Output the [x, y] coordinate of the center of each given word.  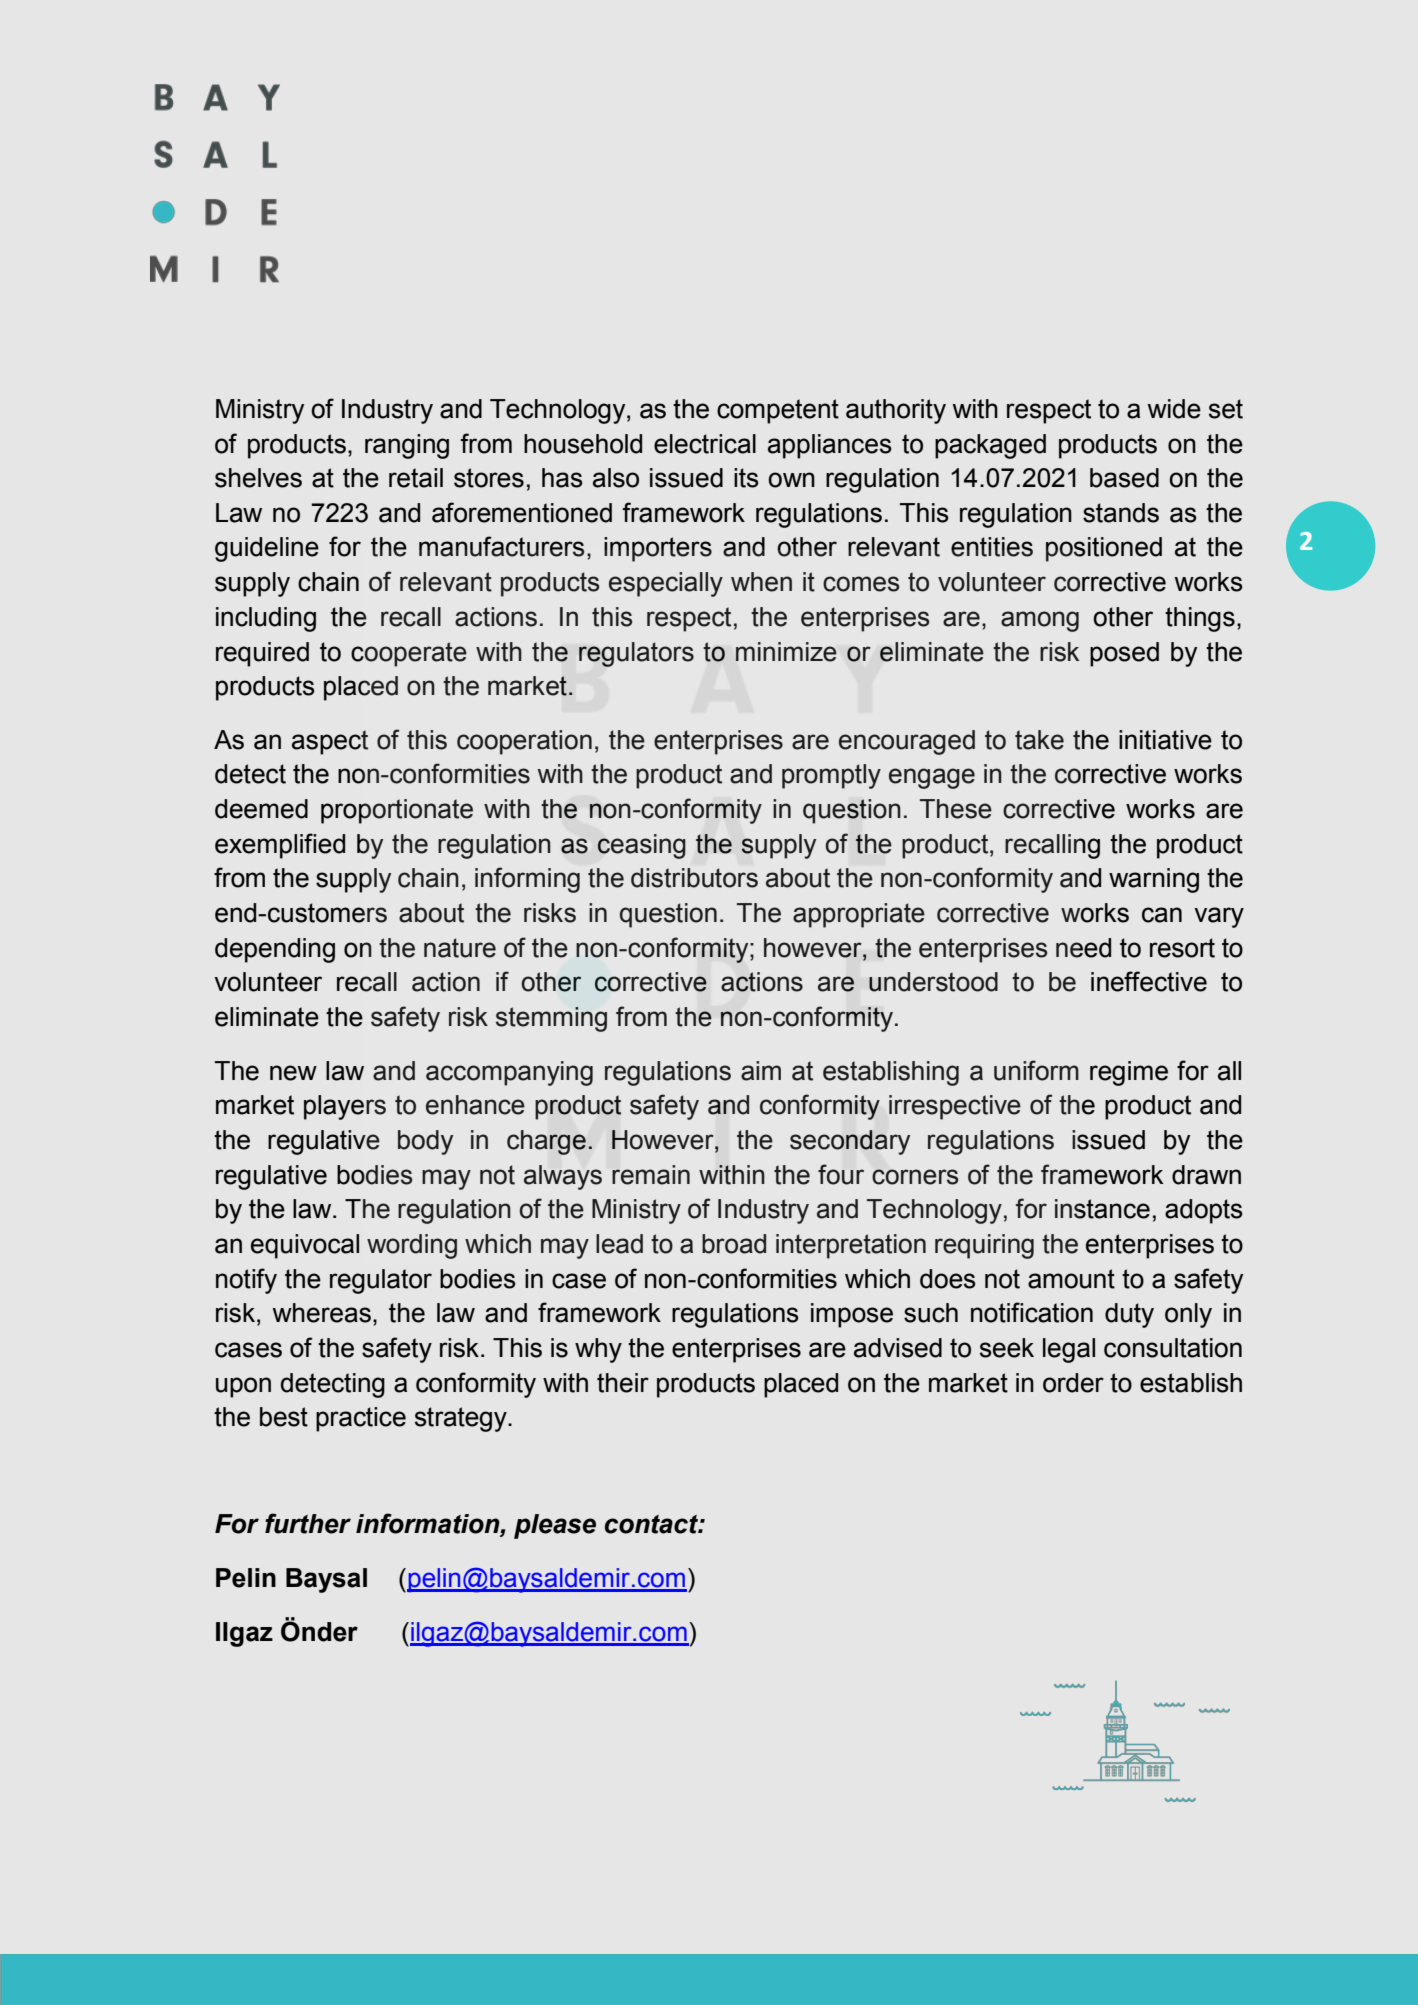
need [1083, 948]
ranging [407, 446]
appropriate [859, 915]
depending [275, 950]
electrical [705, 444]
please [555, 1526]
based [1124, 478]
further [308, 1523]
